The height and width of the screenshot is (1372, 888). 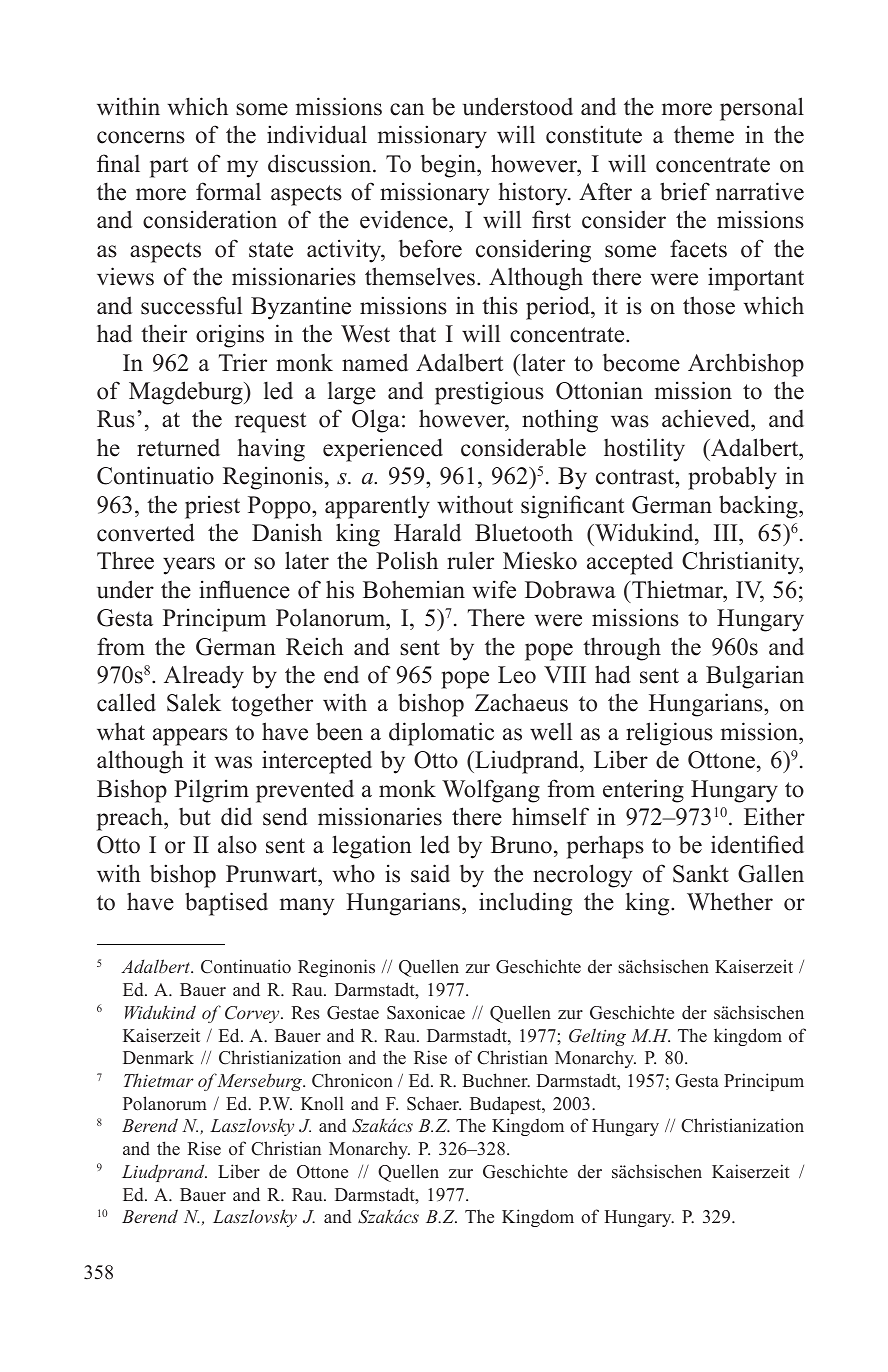 I want to click on begin, so click(x=449, y=166).
